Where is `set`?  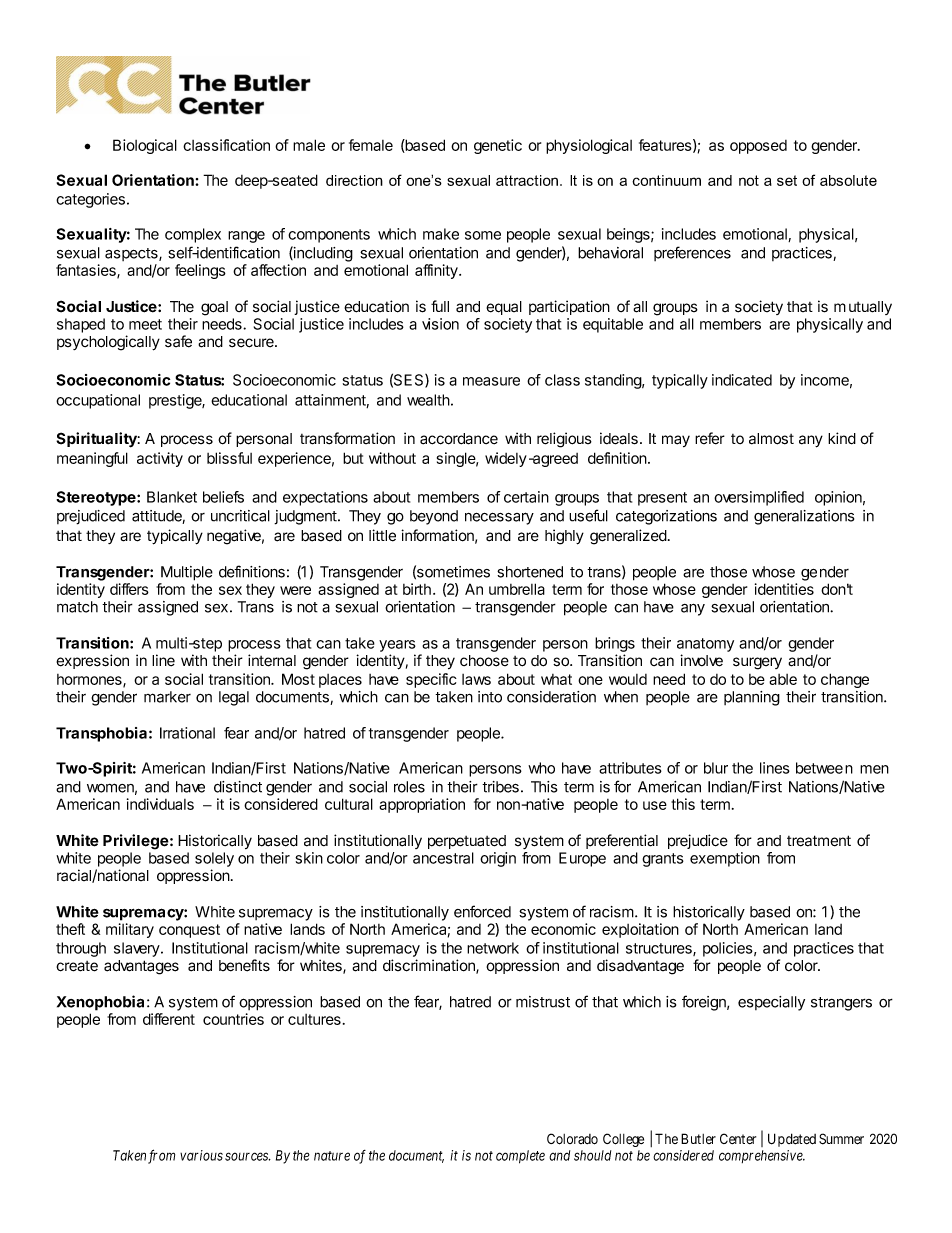 set is located at coordinates (787, 180).
